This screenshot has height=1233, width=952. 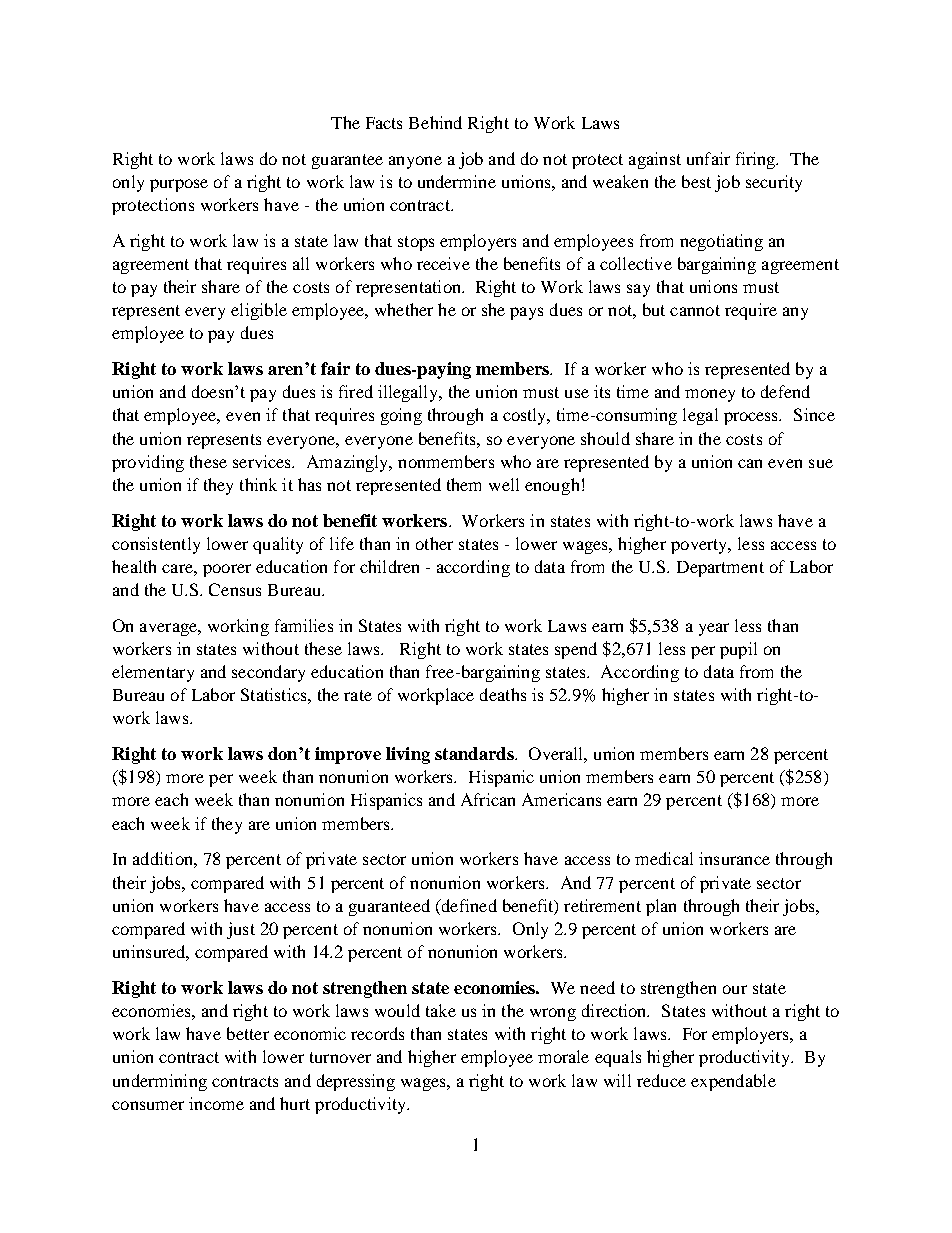 I want to click on eligible, so click(x=259, y=311).
